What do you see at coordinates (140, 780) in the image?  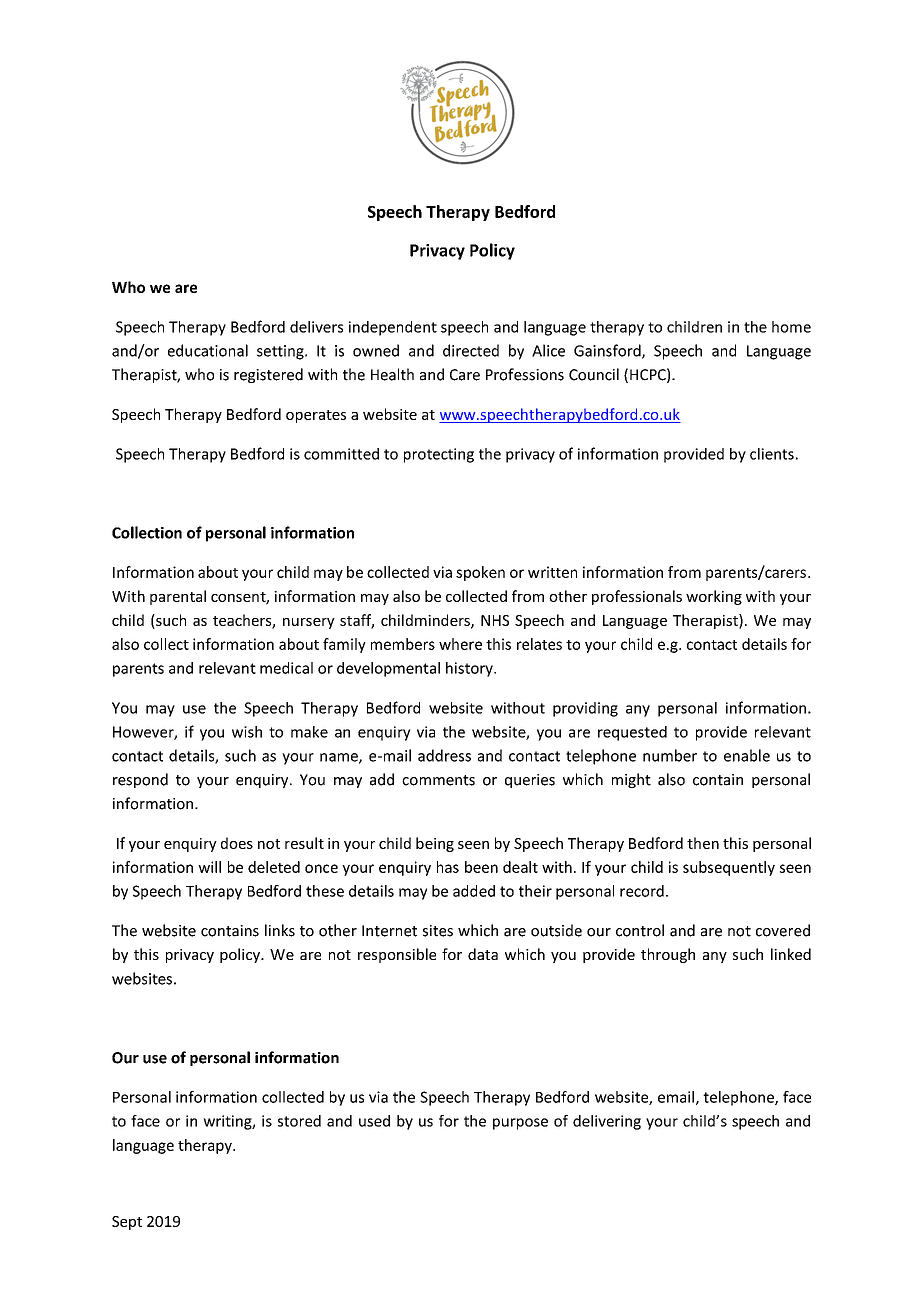 I see `respond` at bounding box center [140, 780].
